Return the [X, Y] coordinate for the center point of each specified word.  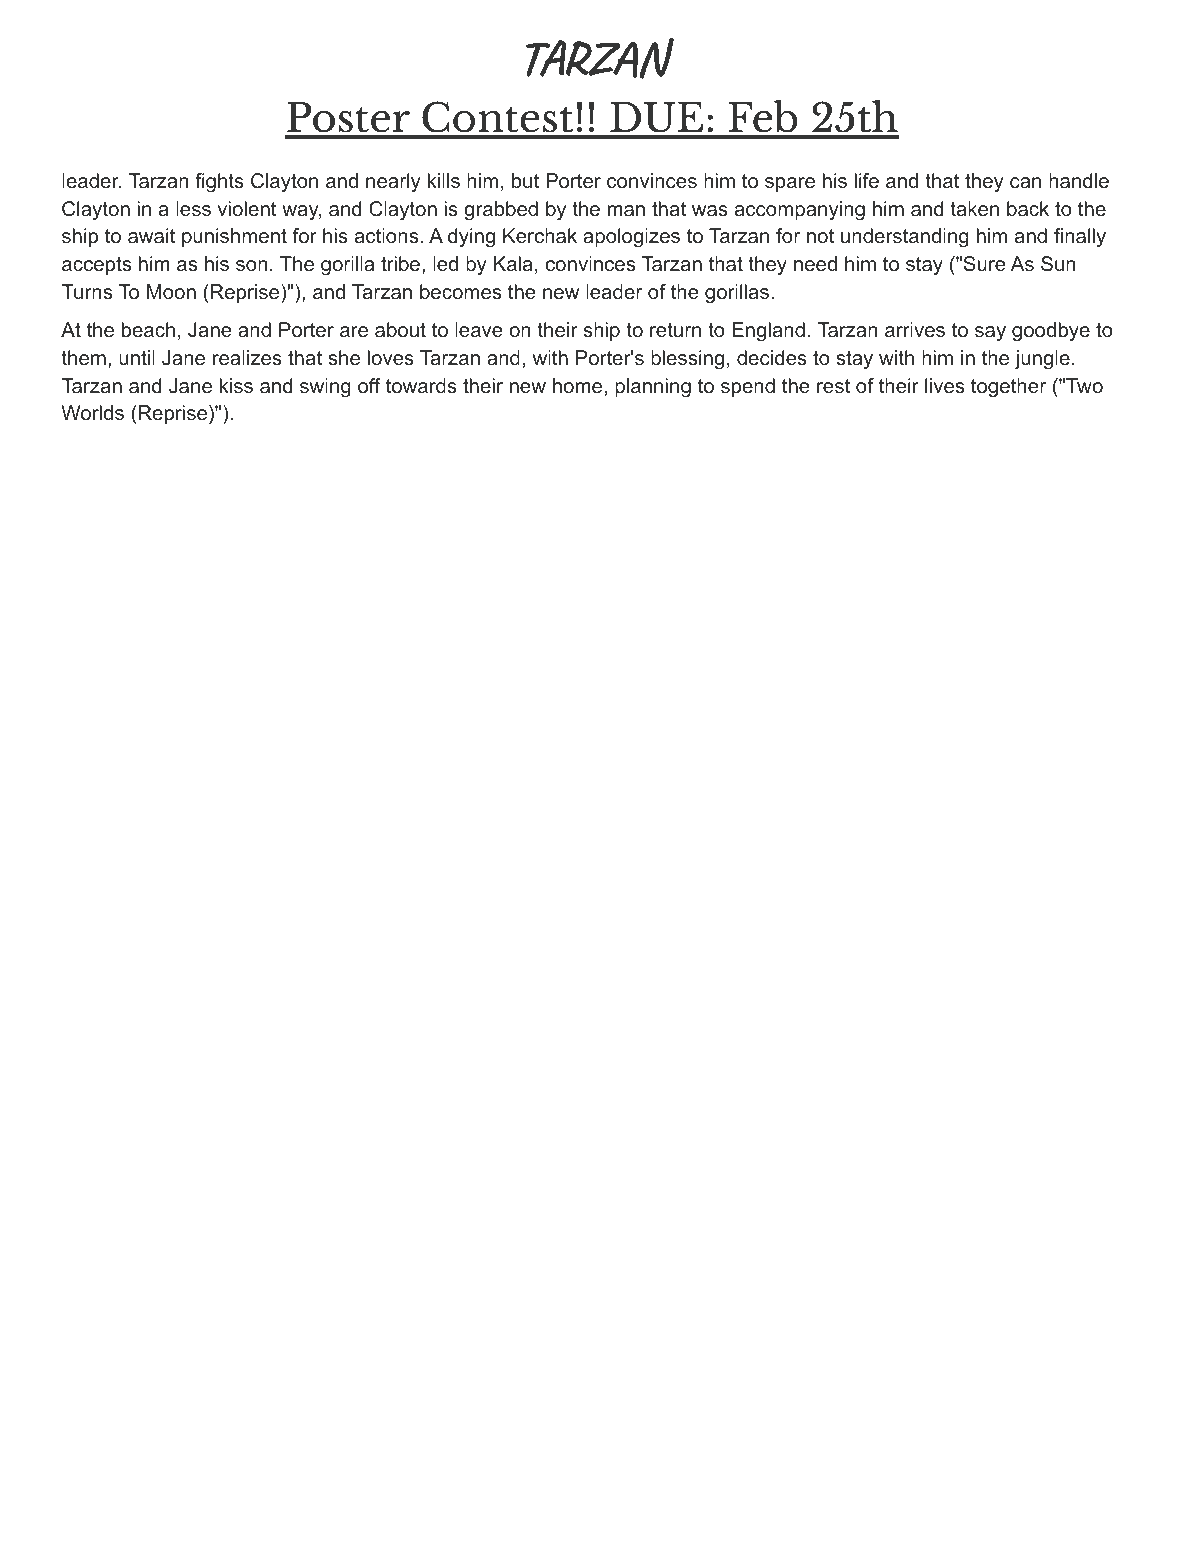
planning [653, 388]
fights [219, 183]
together [1008, 388]
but [525, 180]
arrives [915, 329]
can [1025, 182]
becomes [460, 292]
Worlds [92, 412]
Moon [171, 291]
